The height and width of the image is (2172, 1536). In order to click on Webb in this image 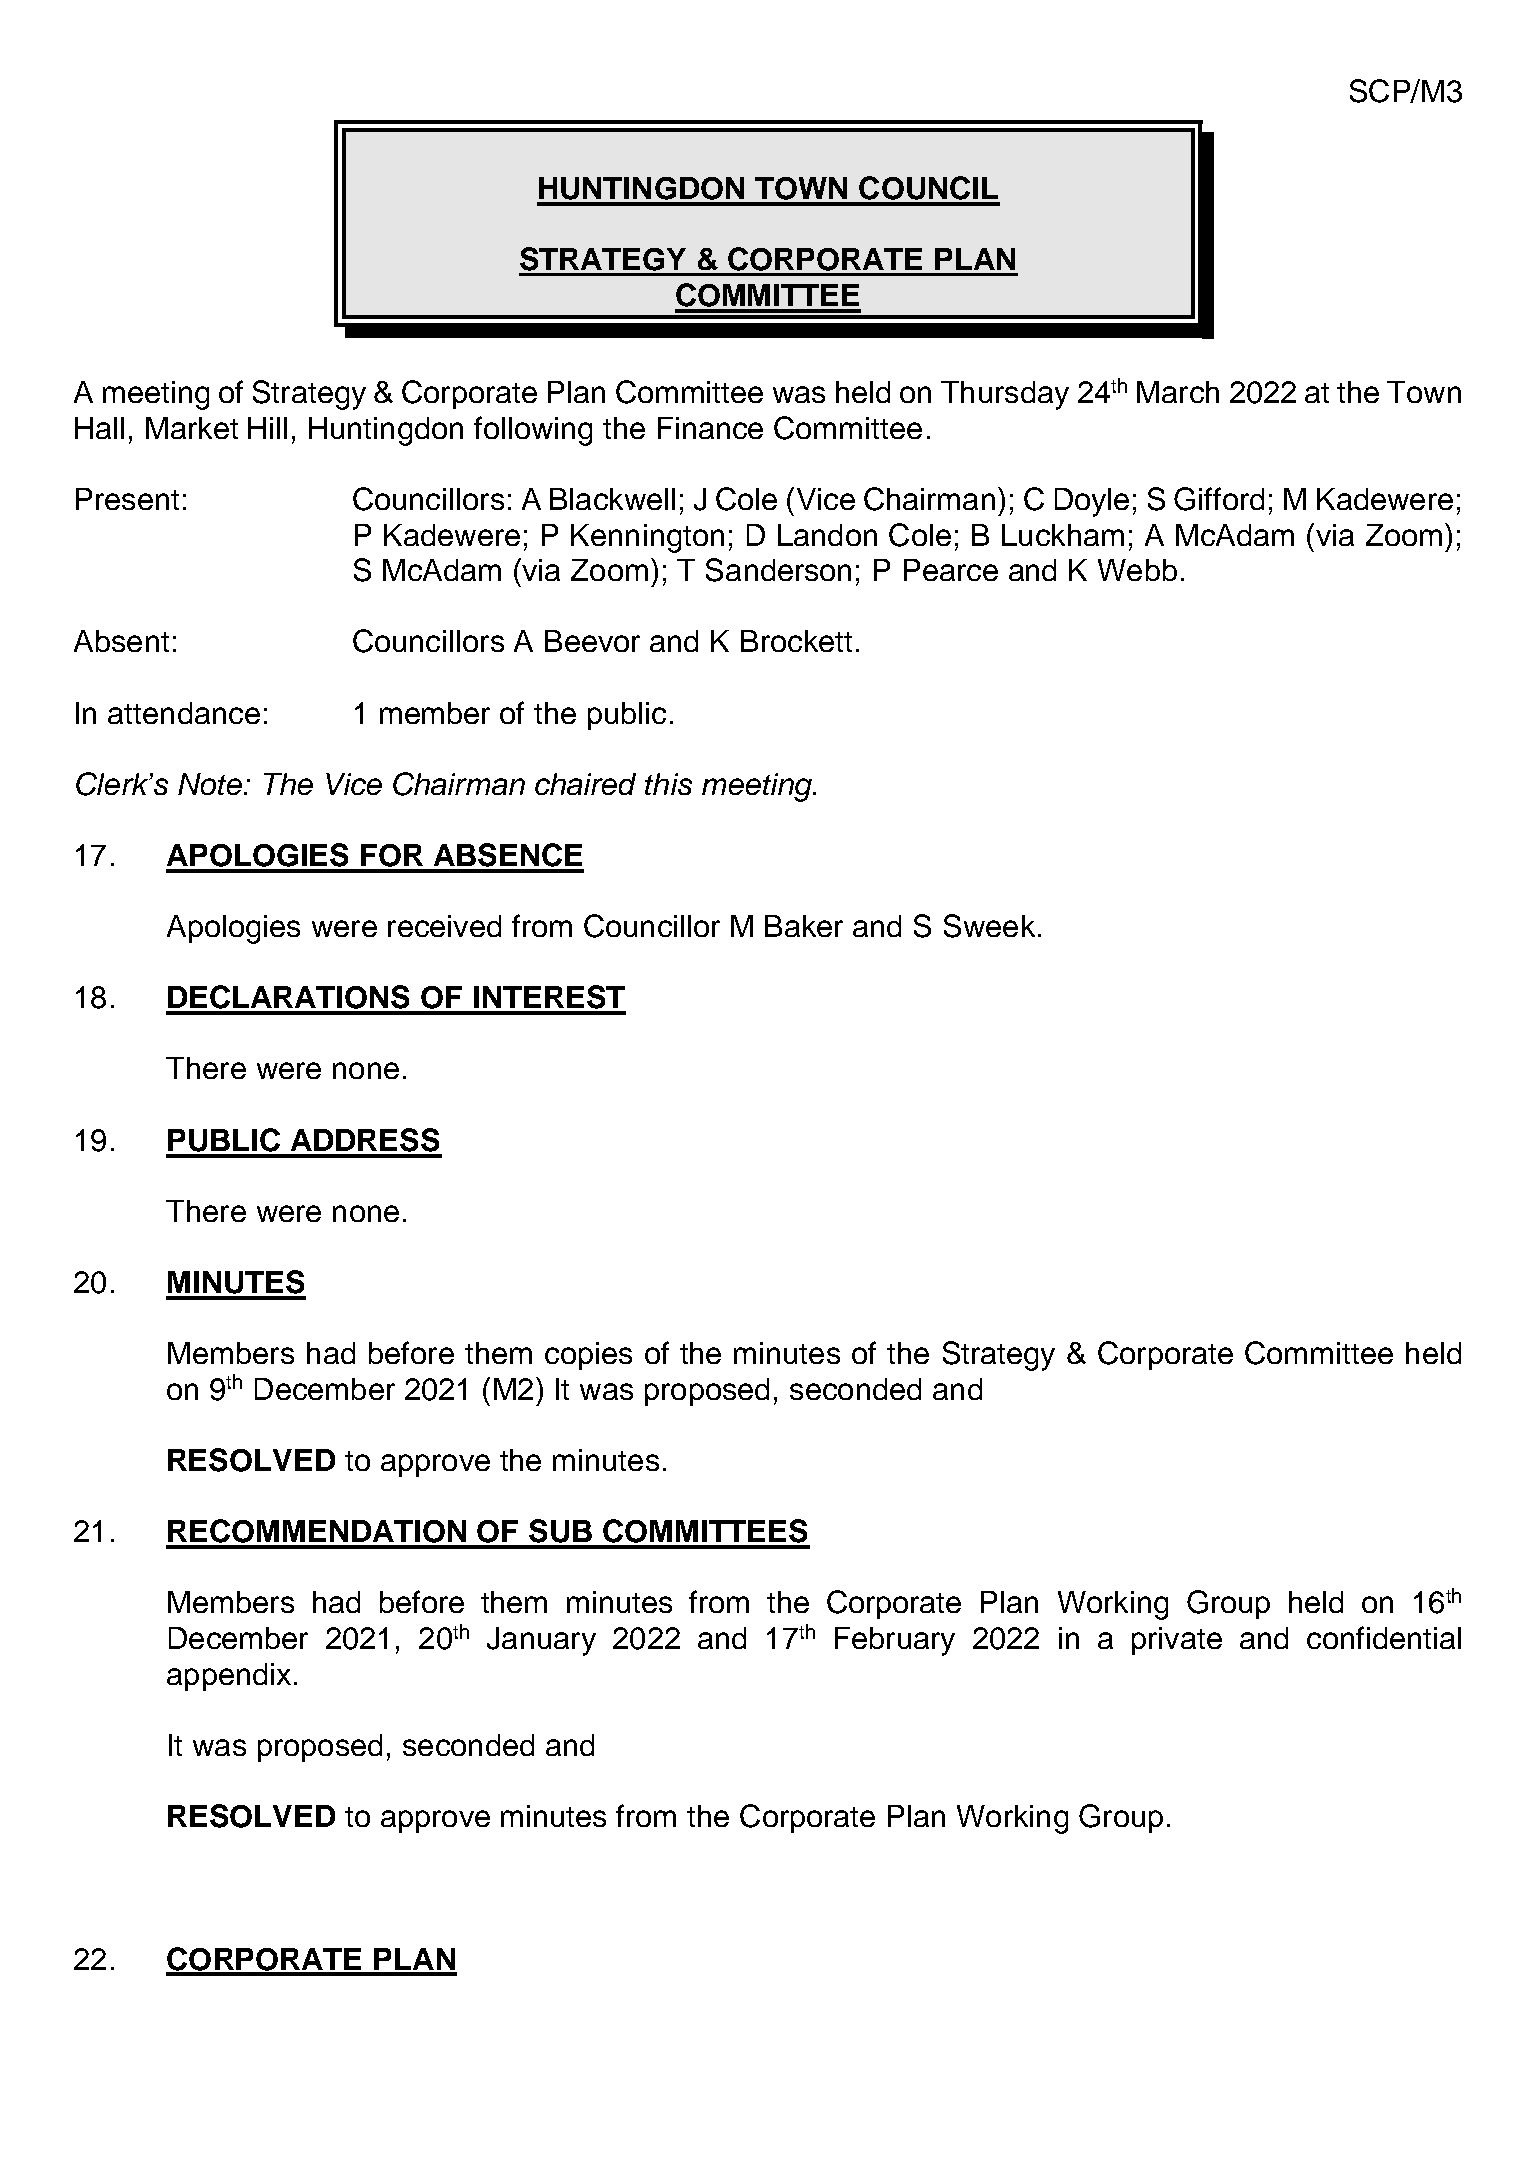, I will do `click(1137, 570)`.
